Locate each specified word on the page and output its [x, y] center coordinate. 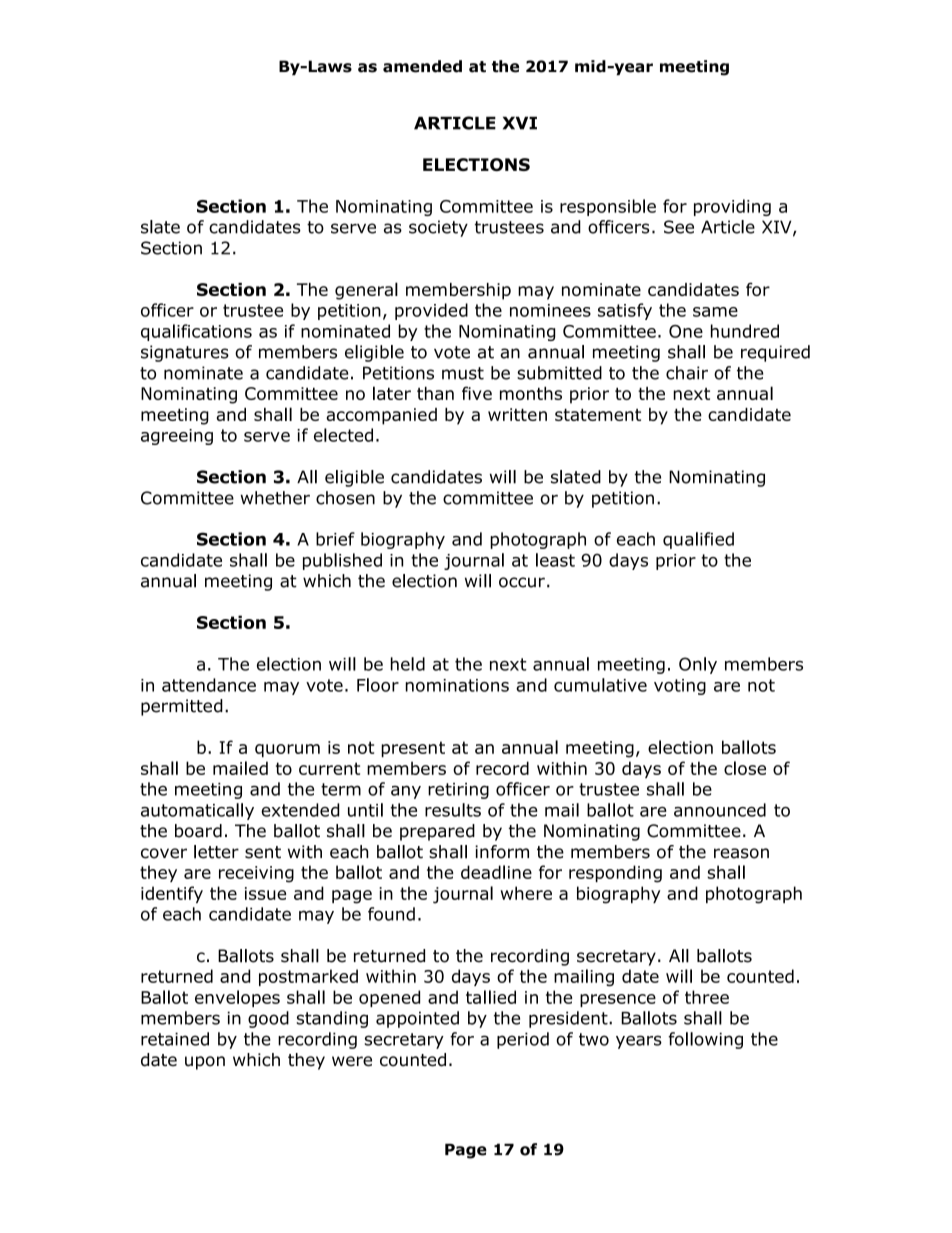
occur [522, 582]
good [268, 1019]
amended [422, 66]
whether [275, 498]
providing [732, 207]
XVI [520, 123]
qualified [698, 540]
